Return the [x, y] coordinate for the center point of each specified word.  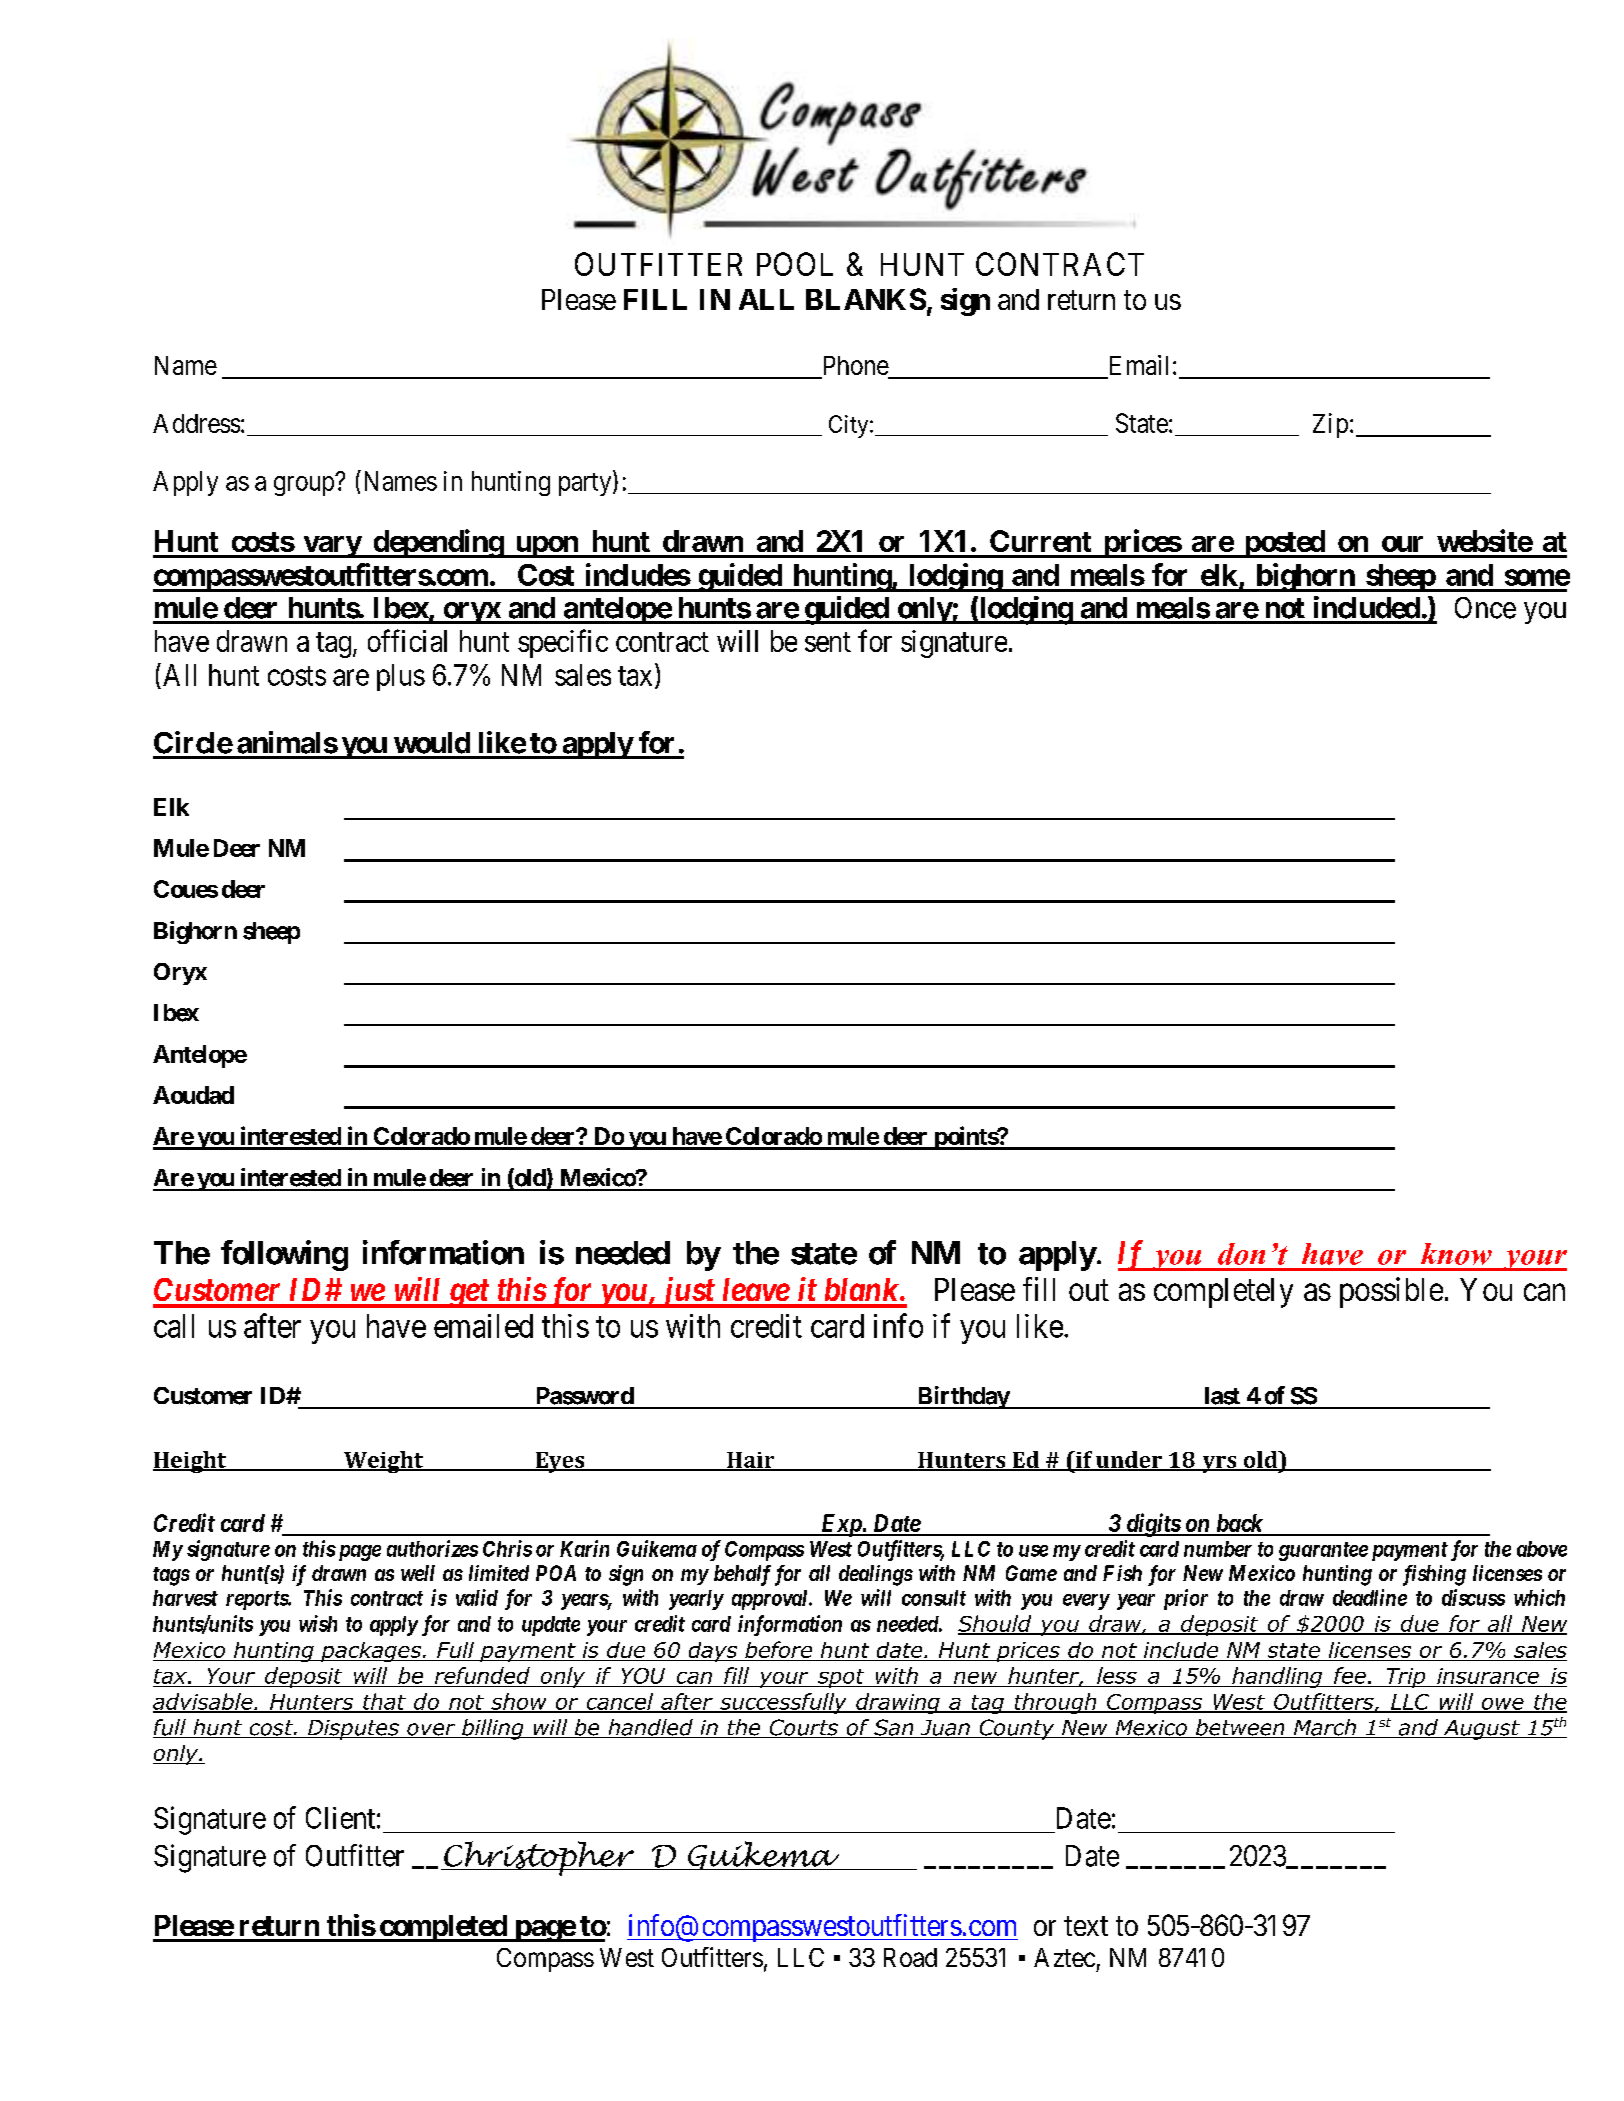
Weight [383, 1462]
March [1325, 1728]
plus [401, 677]
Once [1485, 608]
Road [910, 1957]
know [1456, 1254]
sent [828, 642]
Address [196, 423]
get [468, 1294]
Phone [856, 365]
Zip [1330, 425]
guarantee [1323, 1551]
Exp [841, 1525]
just [686, 1292]
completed [443, 1928]
